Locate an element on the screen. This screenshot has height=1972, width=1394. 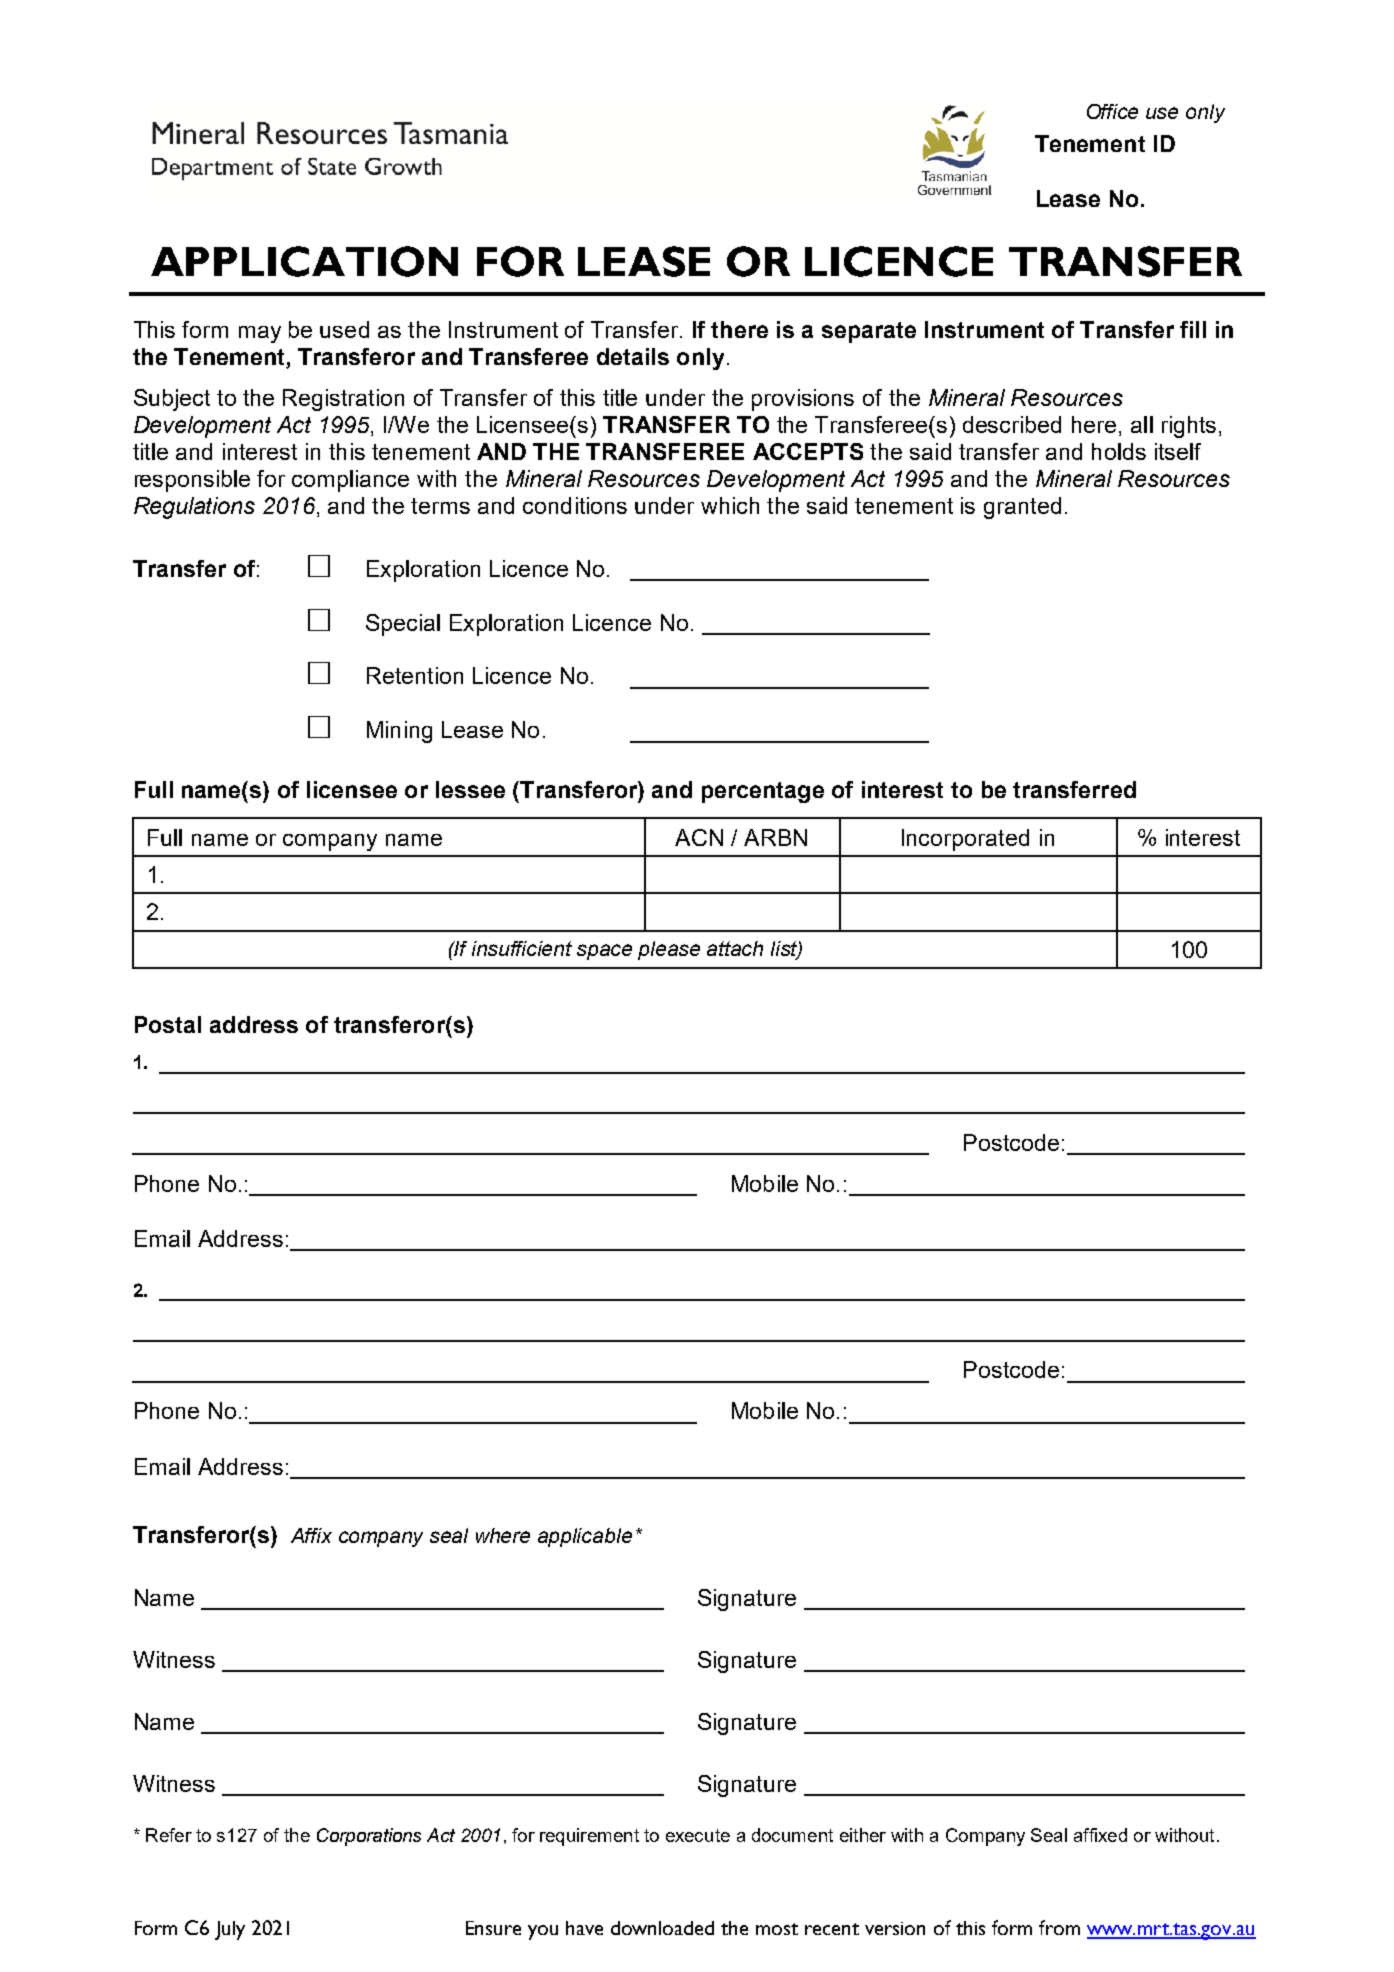
Postal is located at coordinates (168, 1024).
